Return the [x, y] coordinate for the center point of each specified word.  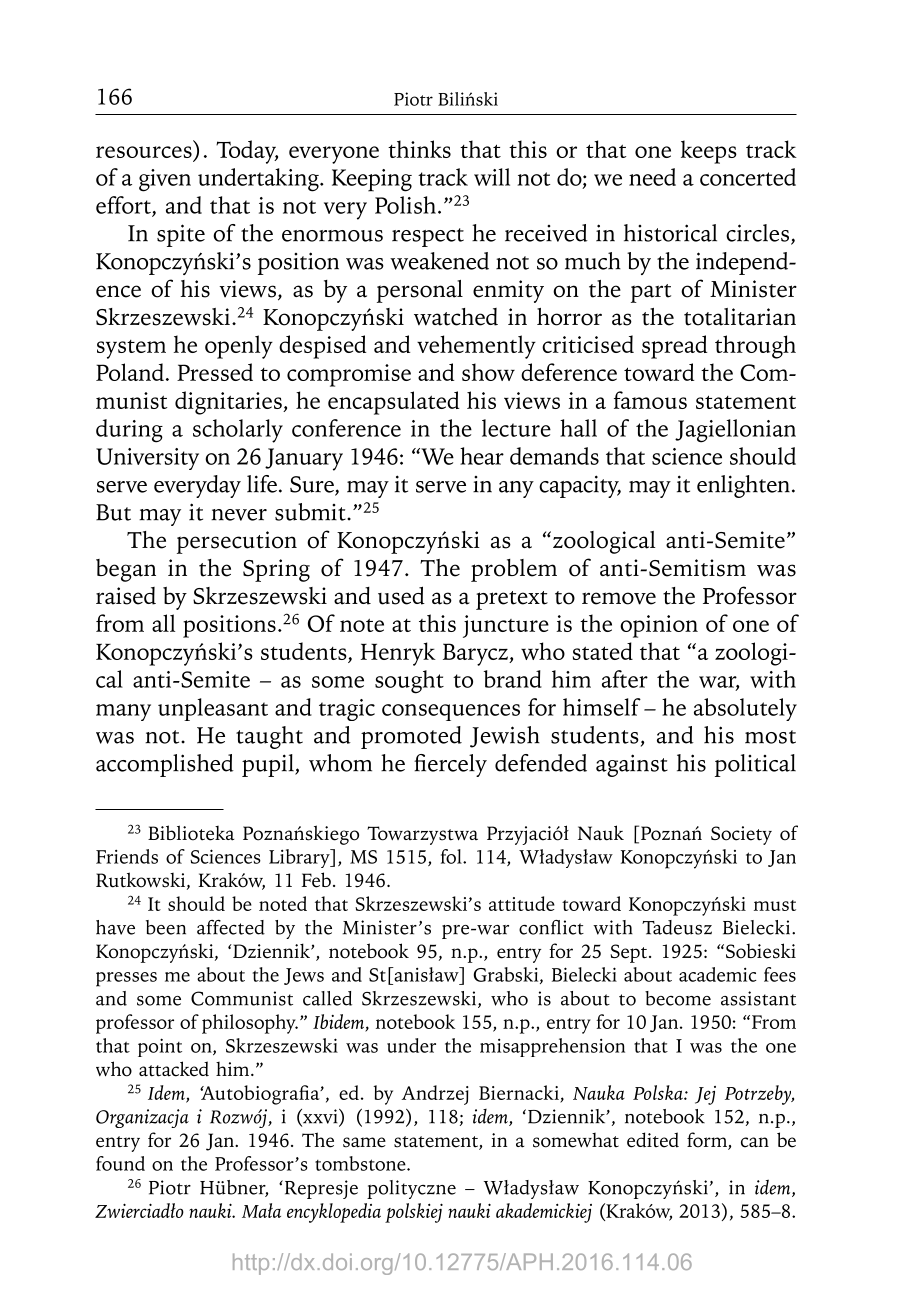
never [239, 515]
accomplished [165, 765]
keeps [709, 152]
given [165, 180]
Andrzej [435, 1095]
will [492, 177]
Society [741, 835]
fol [452, 856]
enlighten [743, 486]
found [120, 1163]
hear [482, 456]
